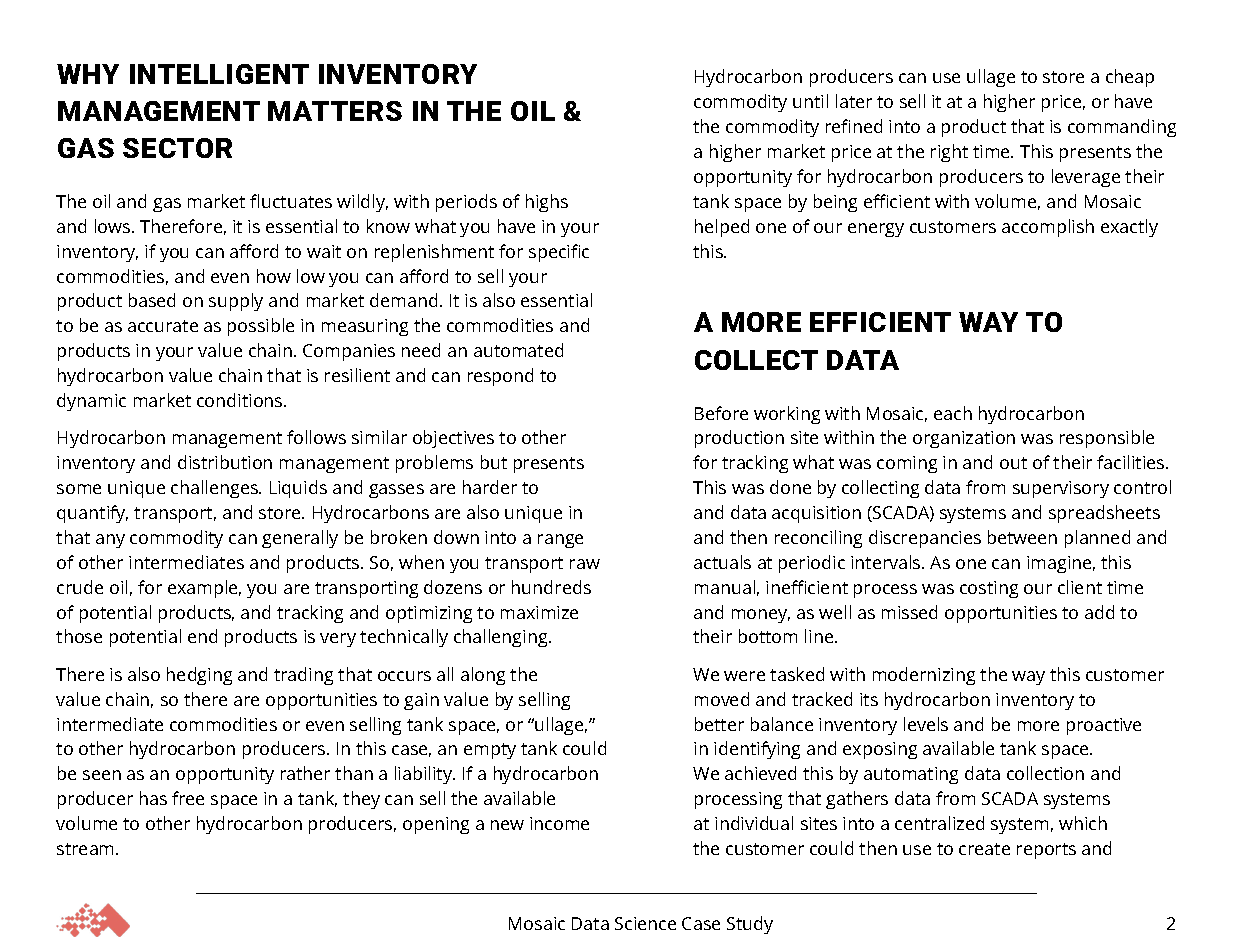 Image resolution: width=1233 pixels, height=952 pixels. What do you see at coordinates (953, 413) in the screenshot?
I see `each` at bounding box center [953, 413].
